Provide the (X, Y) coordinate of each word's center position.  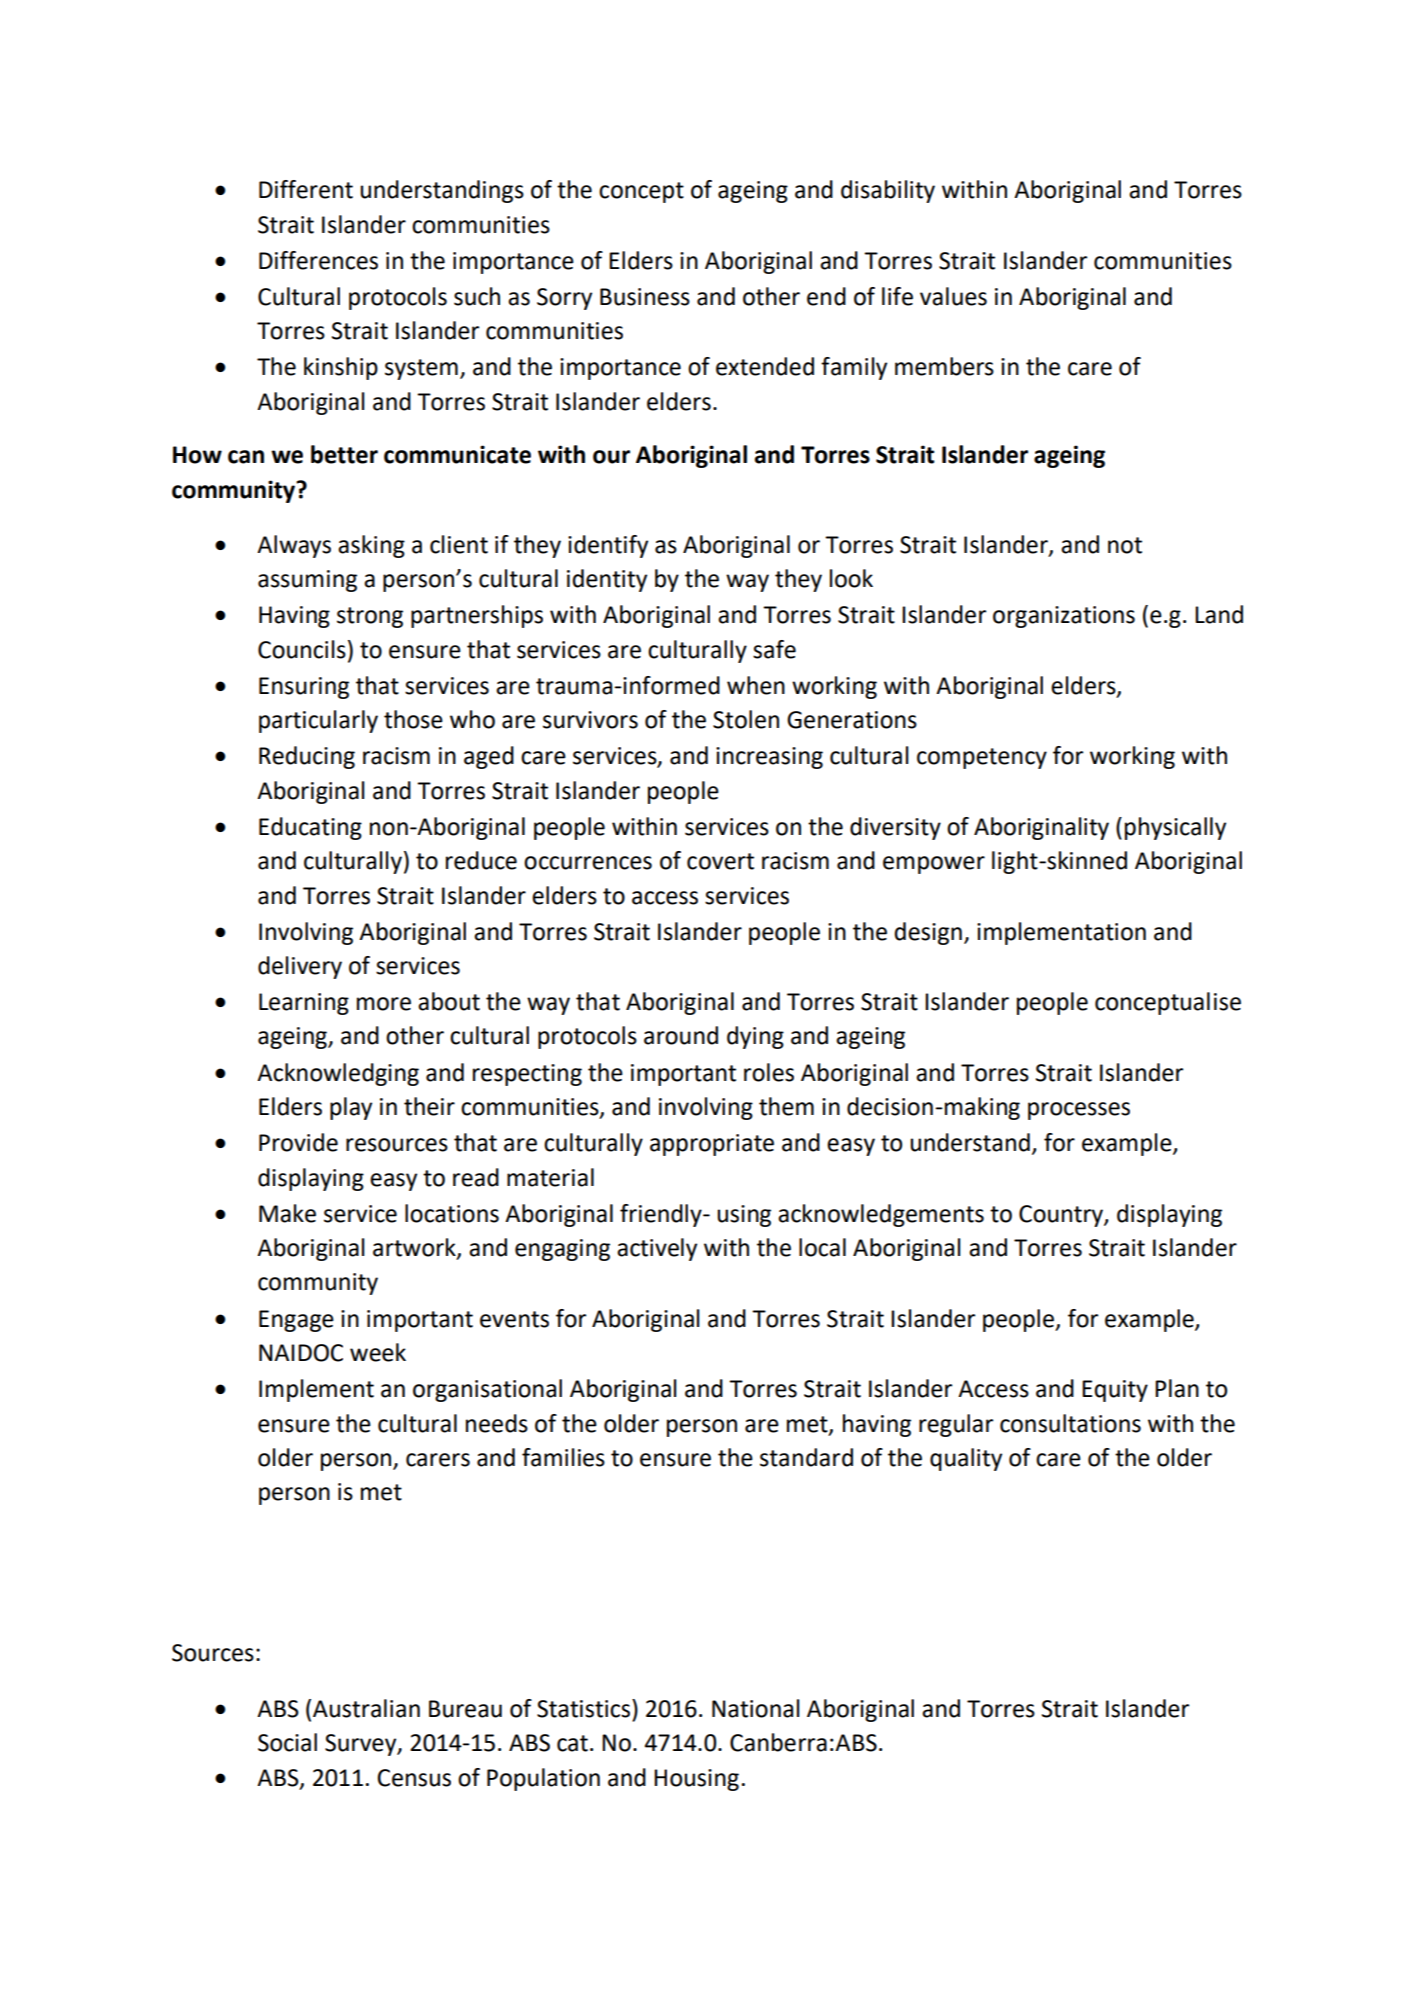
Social (287, 1742)
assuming (307, 581)
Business (645, 297)
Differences (318, 260)
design (928, 933)
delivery (300, 967)
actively (657, 1249)
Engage (296, 1321)
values (953, 296)
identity (607, 580)
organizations (1064, 617)
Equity (1115, 1391)
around (681, 1035)
